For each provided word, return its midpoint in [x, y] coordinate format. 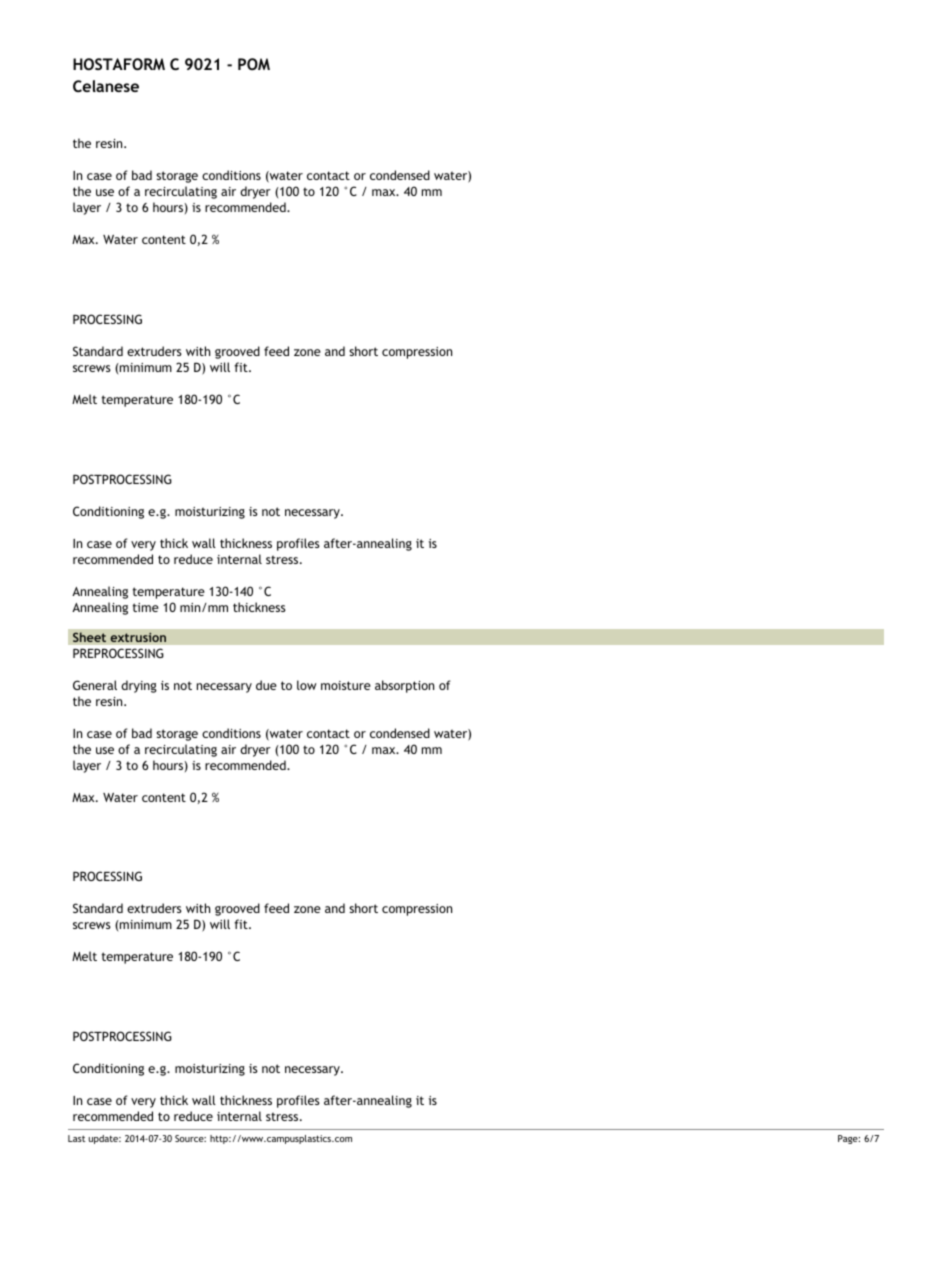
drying [139, 686]
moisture [346, 685]
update [105, 1139]
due [266, 685]
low [307, 685]
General [95, 685]
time [146, 607]
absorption [404, 686]
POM [254, 64]
